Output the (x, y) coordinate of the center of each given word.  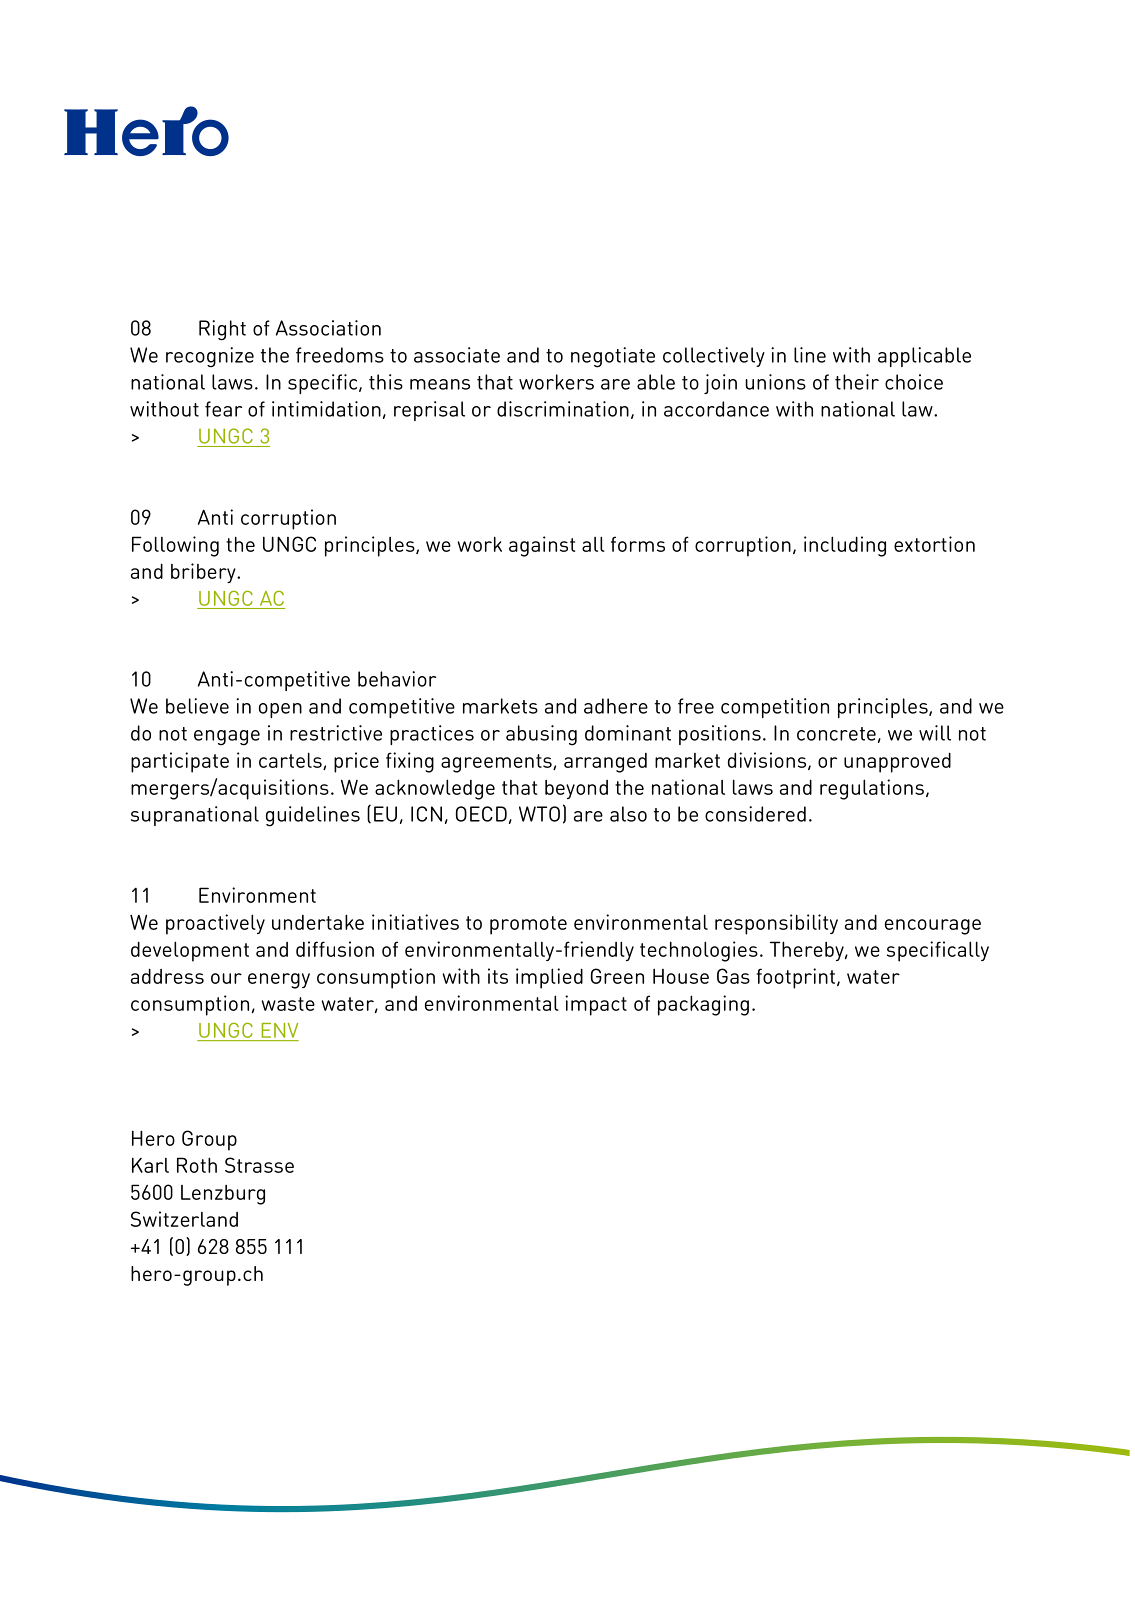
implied (549, 978)
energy (279, 981)
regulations (872, 789)
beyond (576, 789)
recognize (210, 357)
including (845, 546)
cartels (291, 761)
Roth (197, 1165)
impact (596, 1005)
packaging (703, 1005)
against (542, 546)
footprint (797, 978)
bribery (204, 573)
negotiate (613, 357)
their (857, 382)
